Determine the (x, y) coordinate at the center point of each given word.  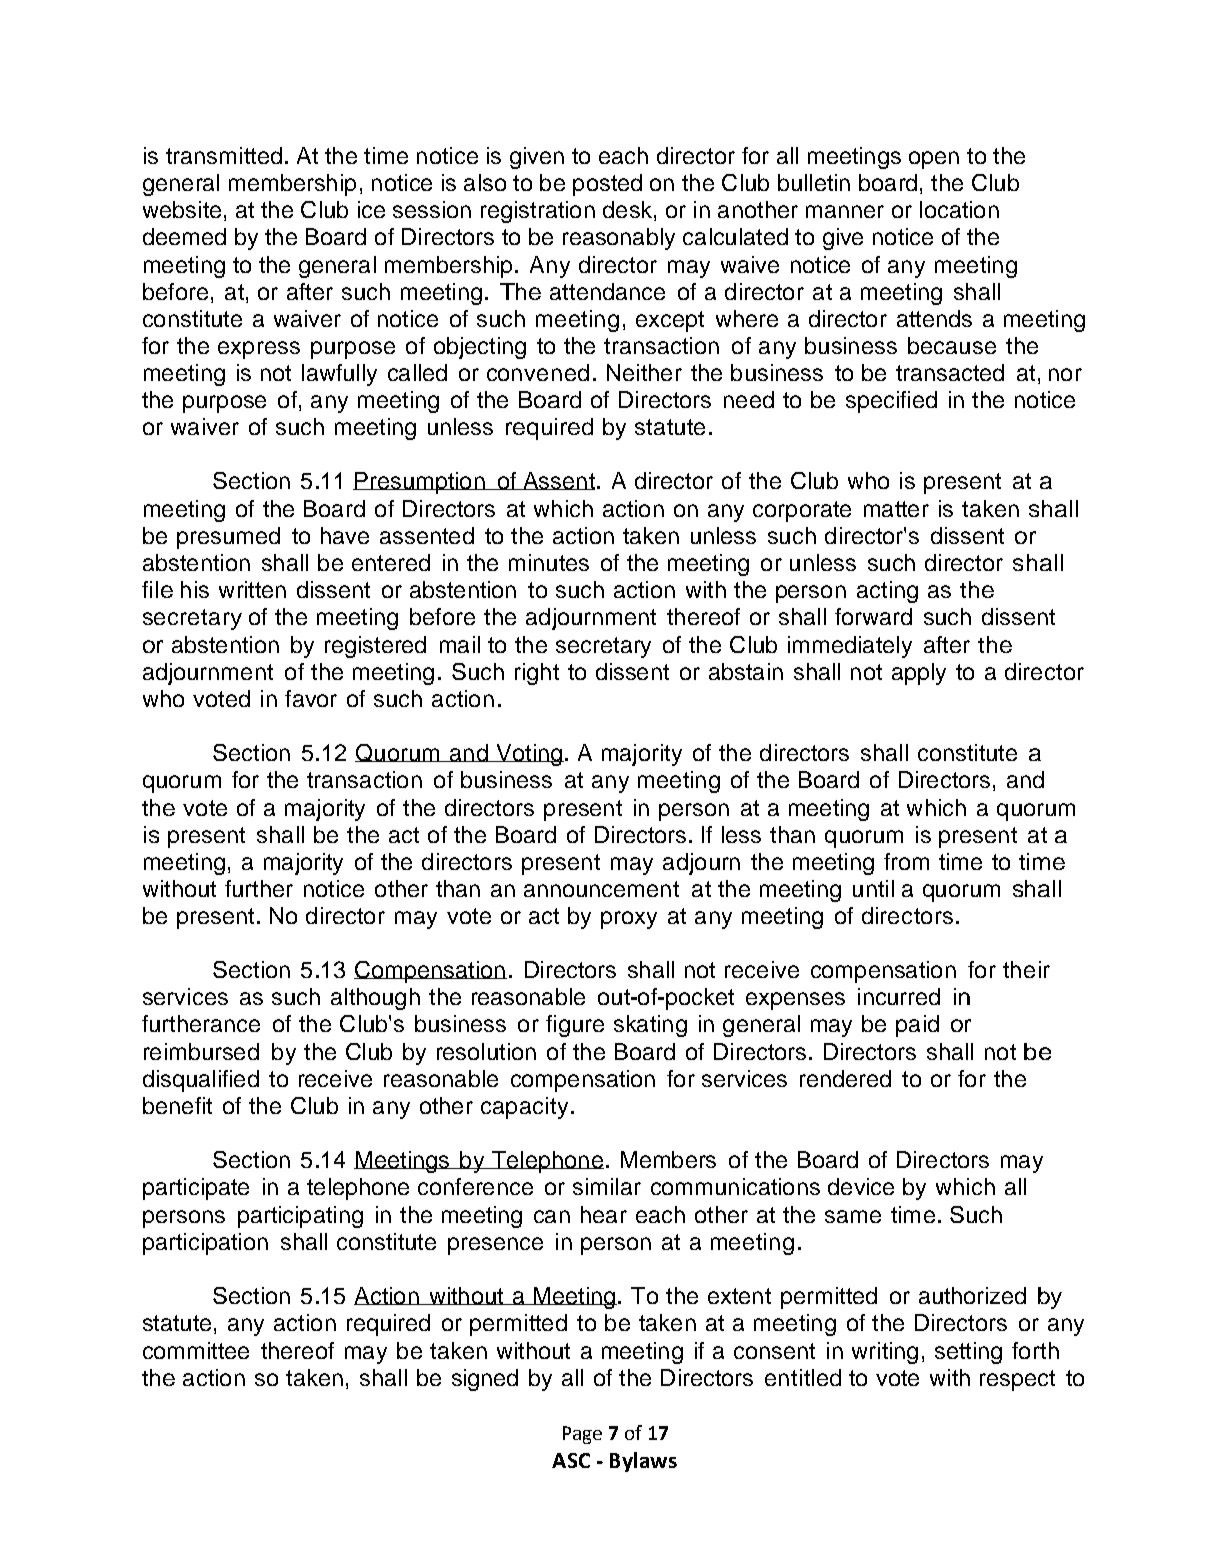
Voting (529, 755)
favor (311, 698)
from (906, 861)
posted (607, 185)
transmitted (224, 155)
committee (196, 1350)
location (959, 209)
